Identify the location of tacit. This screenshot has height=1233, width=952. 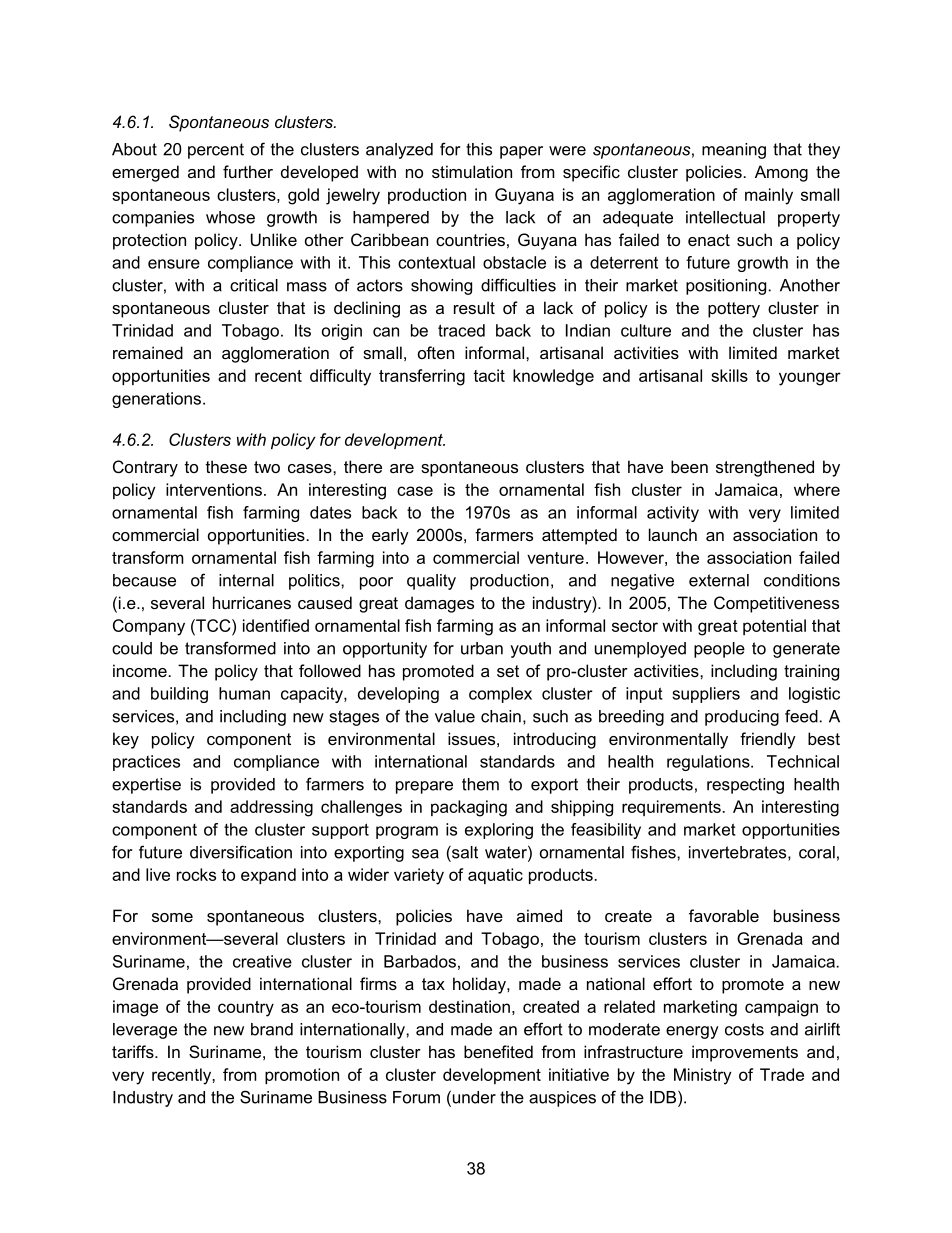
(489, 375).
